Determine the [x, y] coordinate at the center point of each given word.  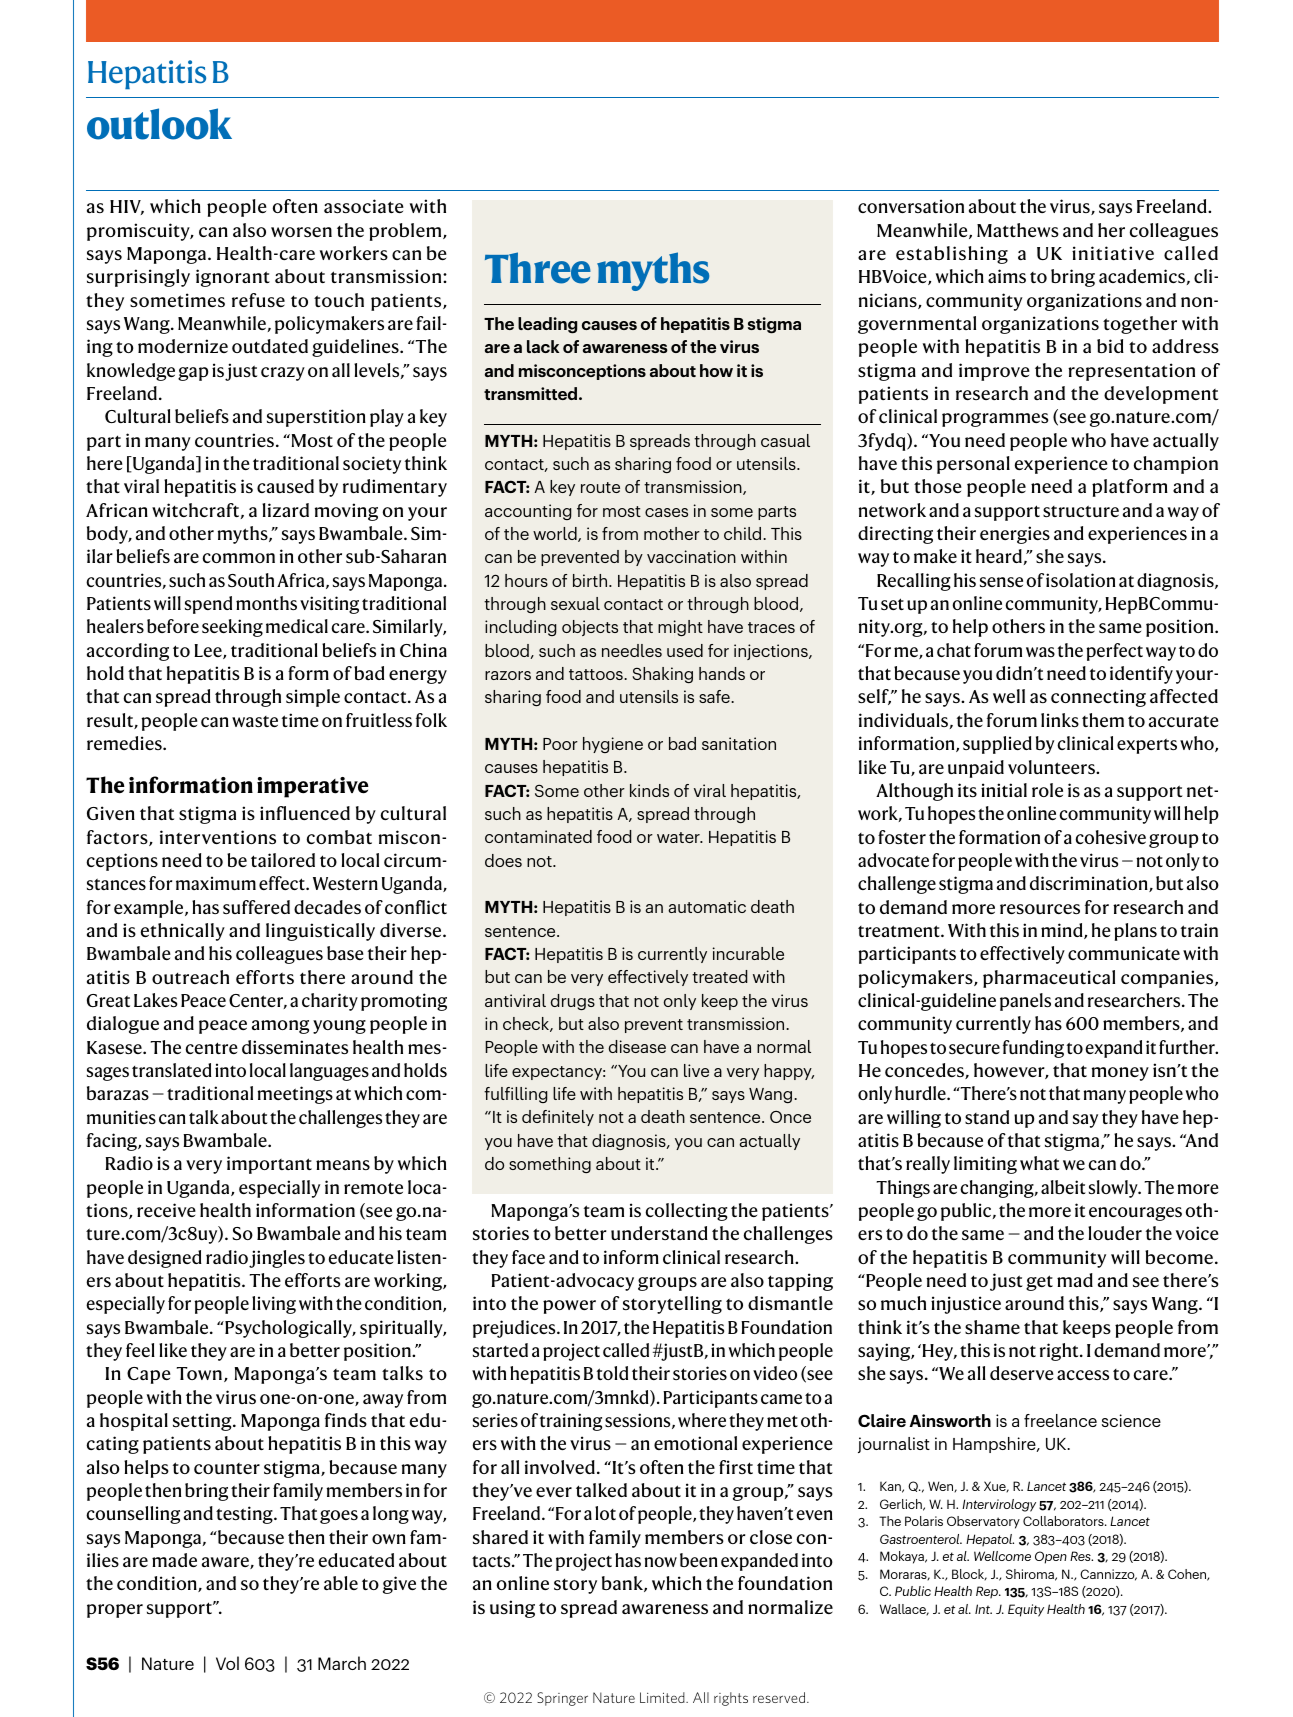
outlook [159, 124]
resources [1040, 909]
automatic [707, 906]
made [174, 1560]
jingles [277, 1259]
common [238, 558]
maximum [216, 883]
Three [538, 268]
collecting [686, 1212]
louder [1115, 1233]
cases [666, 512]
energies [1015, 535]
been [699, 1560]
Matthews [1018, 230]
